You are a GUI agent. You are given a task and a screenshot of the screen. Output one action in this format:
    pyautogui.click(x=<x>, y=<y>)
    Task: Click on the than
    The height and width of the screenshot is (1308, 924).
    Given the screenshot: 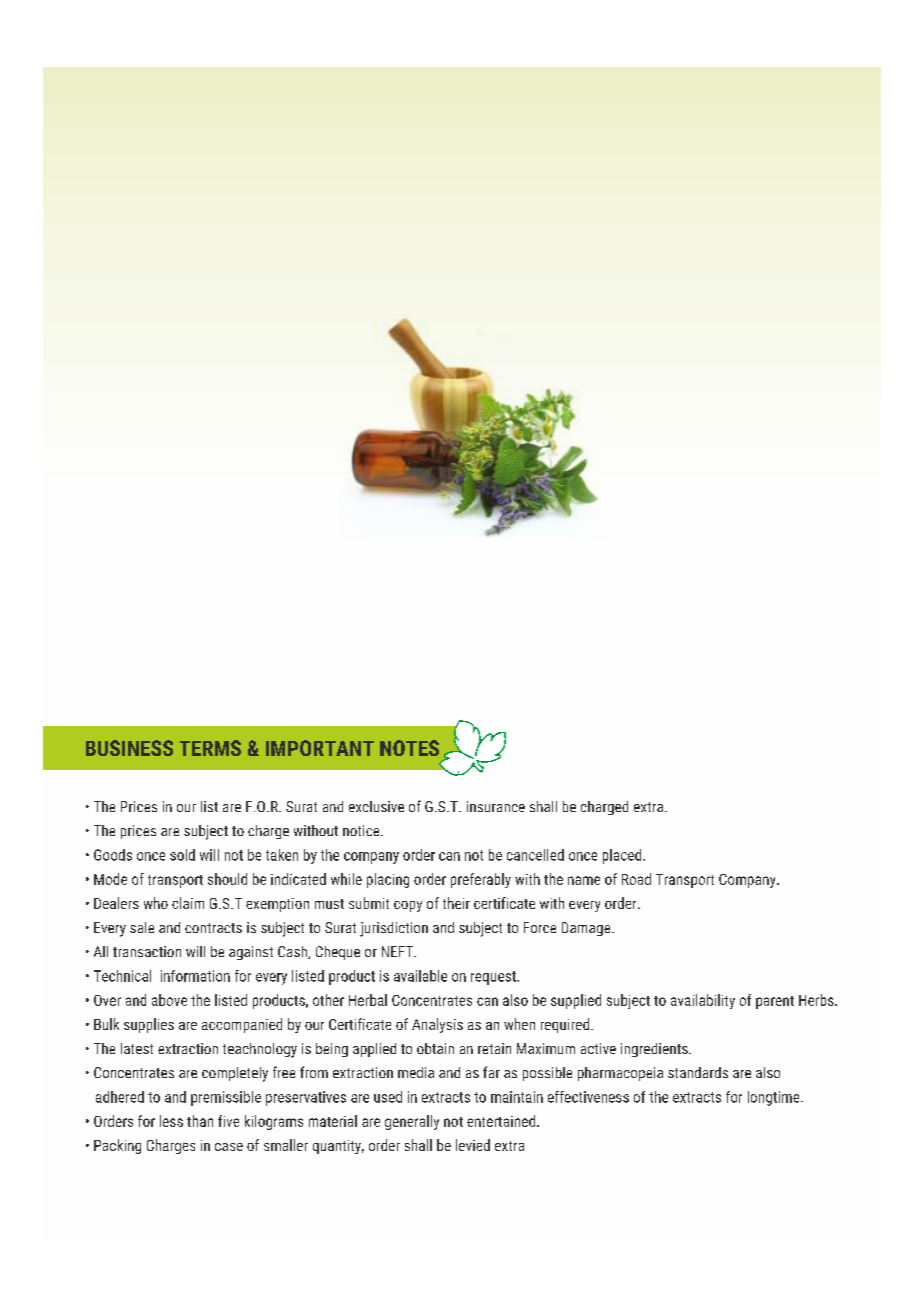 What is the action you would take?
    pyautogui.click(x=200, y=1121)
